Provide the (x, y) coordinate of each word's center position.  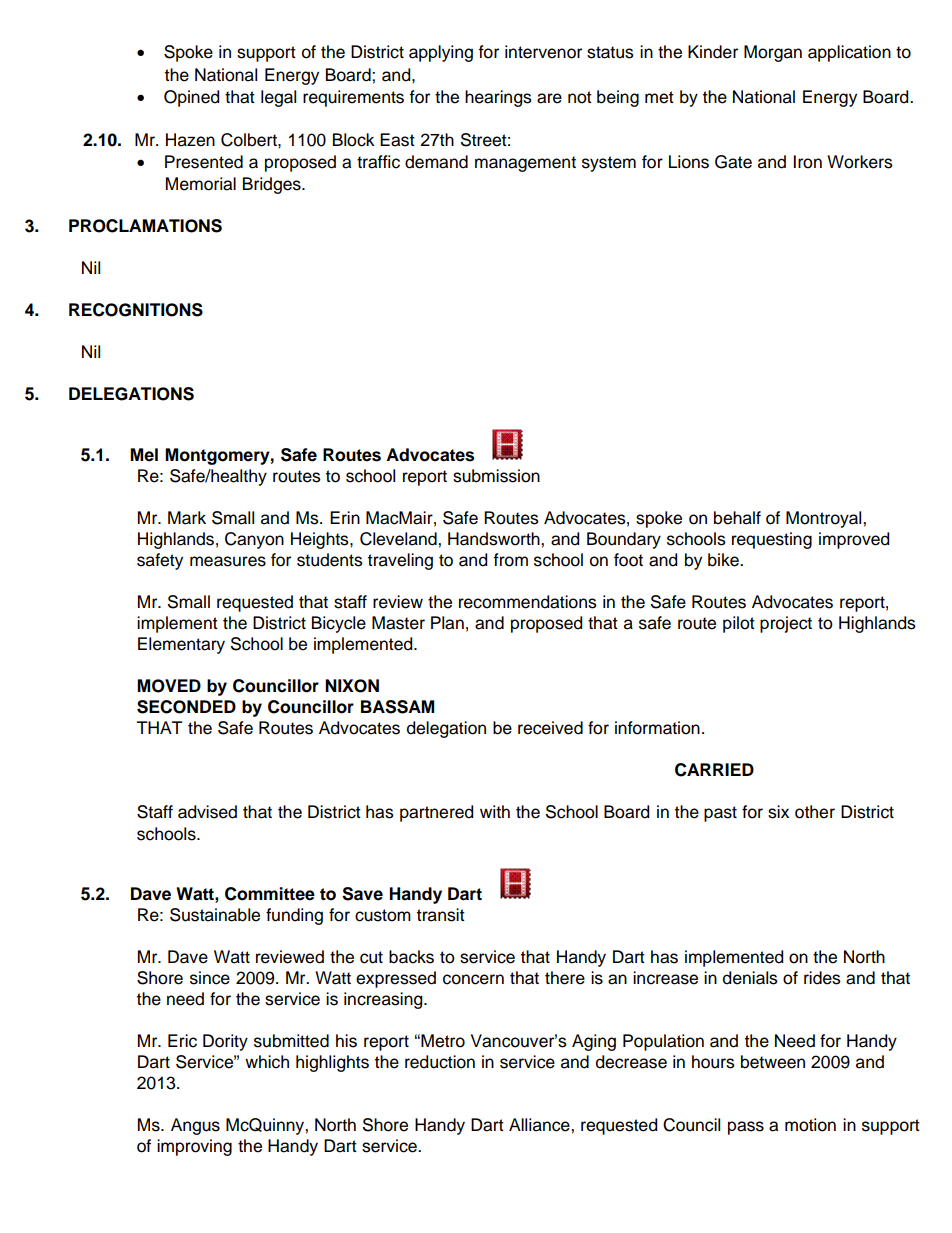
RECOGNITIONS (136, 310)
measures (228, 561)
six (778, 812)
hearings (498, 98)
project (786, 624)
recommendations (528, 602)
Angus (195, 1126)
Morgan (773, 53)
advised (207, 812)
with (495, 811)
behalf (737, 518)
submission (496, 476)
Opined (191, 98)
